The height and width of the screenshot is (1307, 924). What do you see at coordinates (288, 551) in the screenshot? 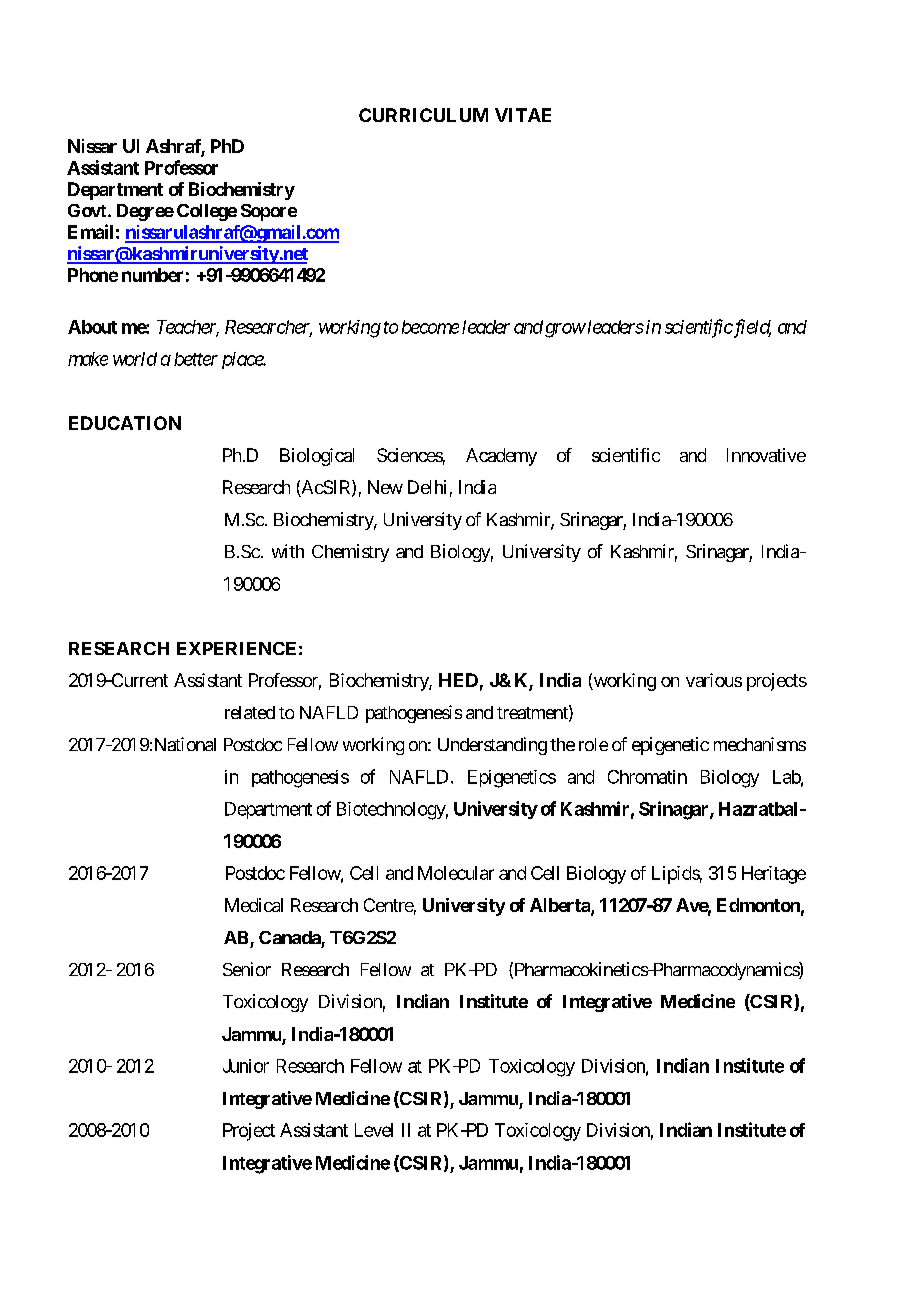
I see `with` at bounding box center [288, 551].
